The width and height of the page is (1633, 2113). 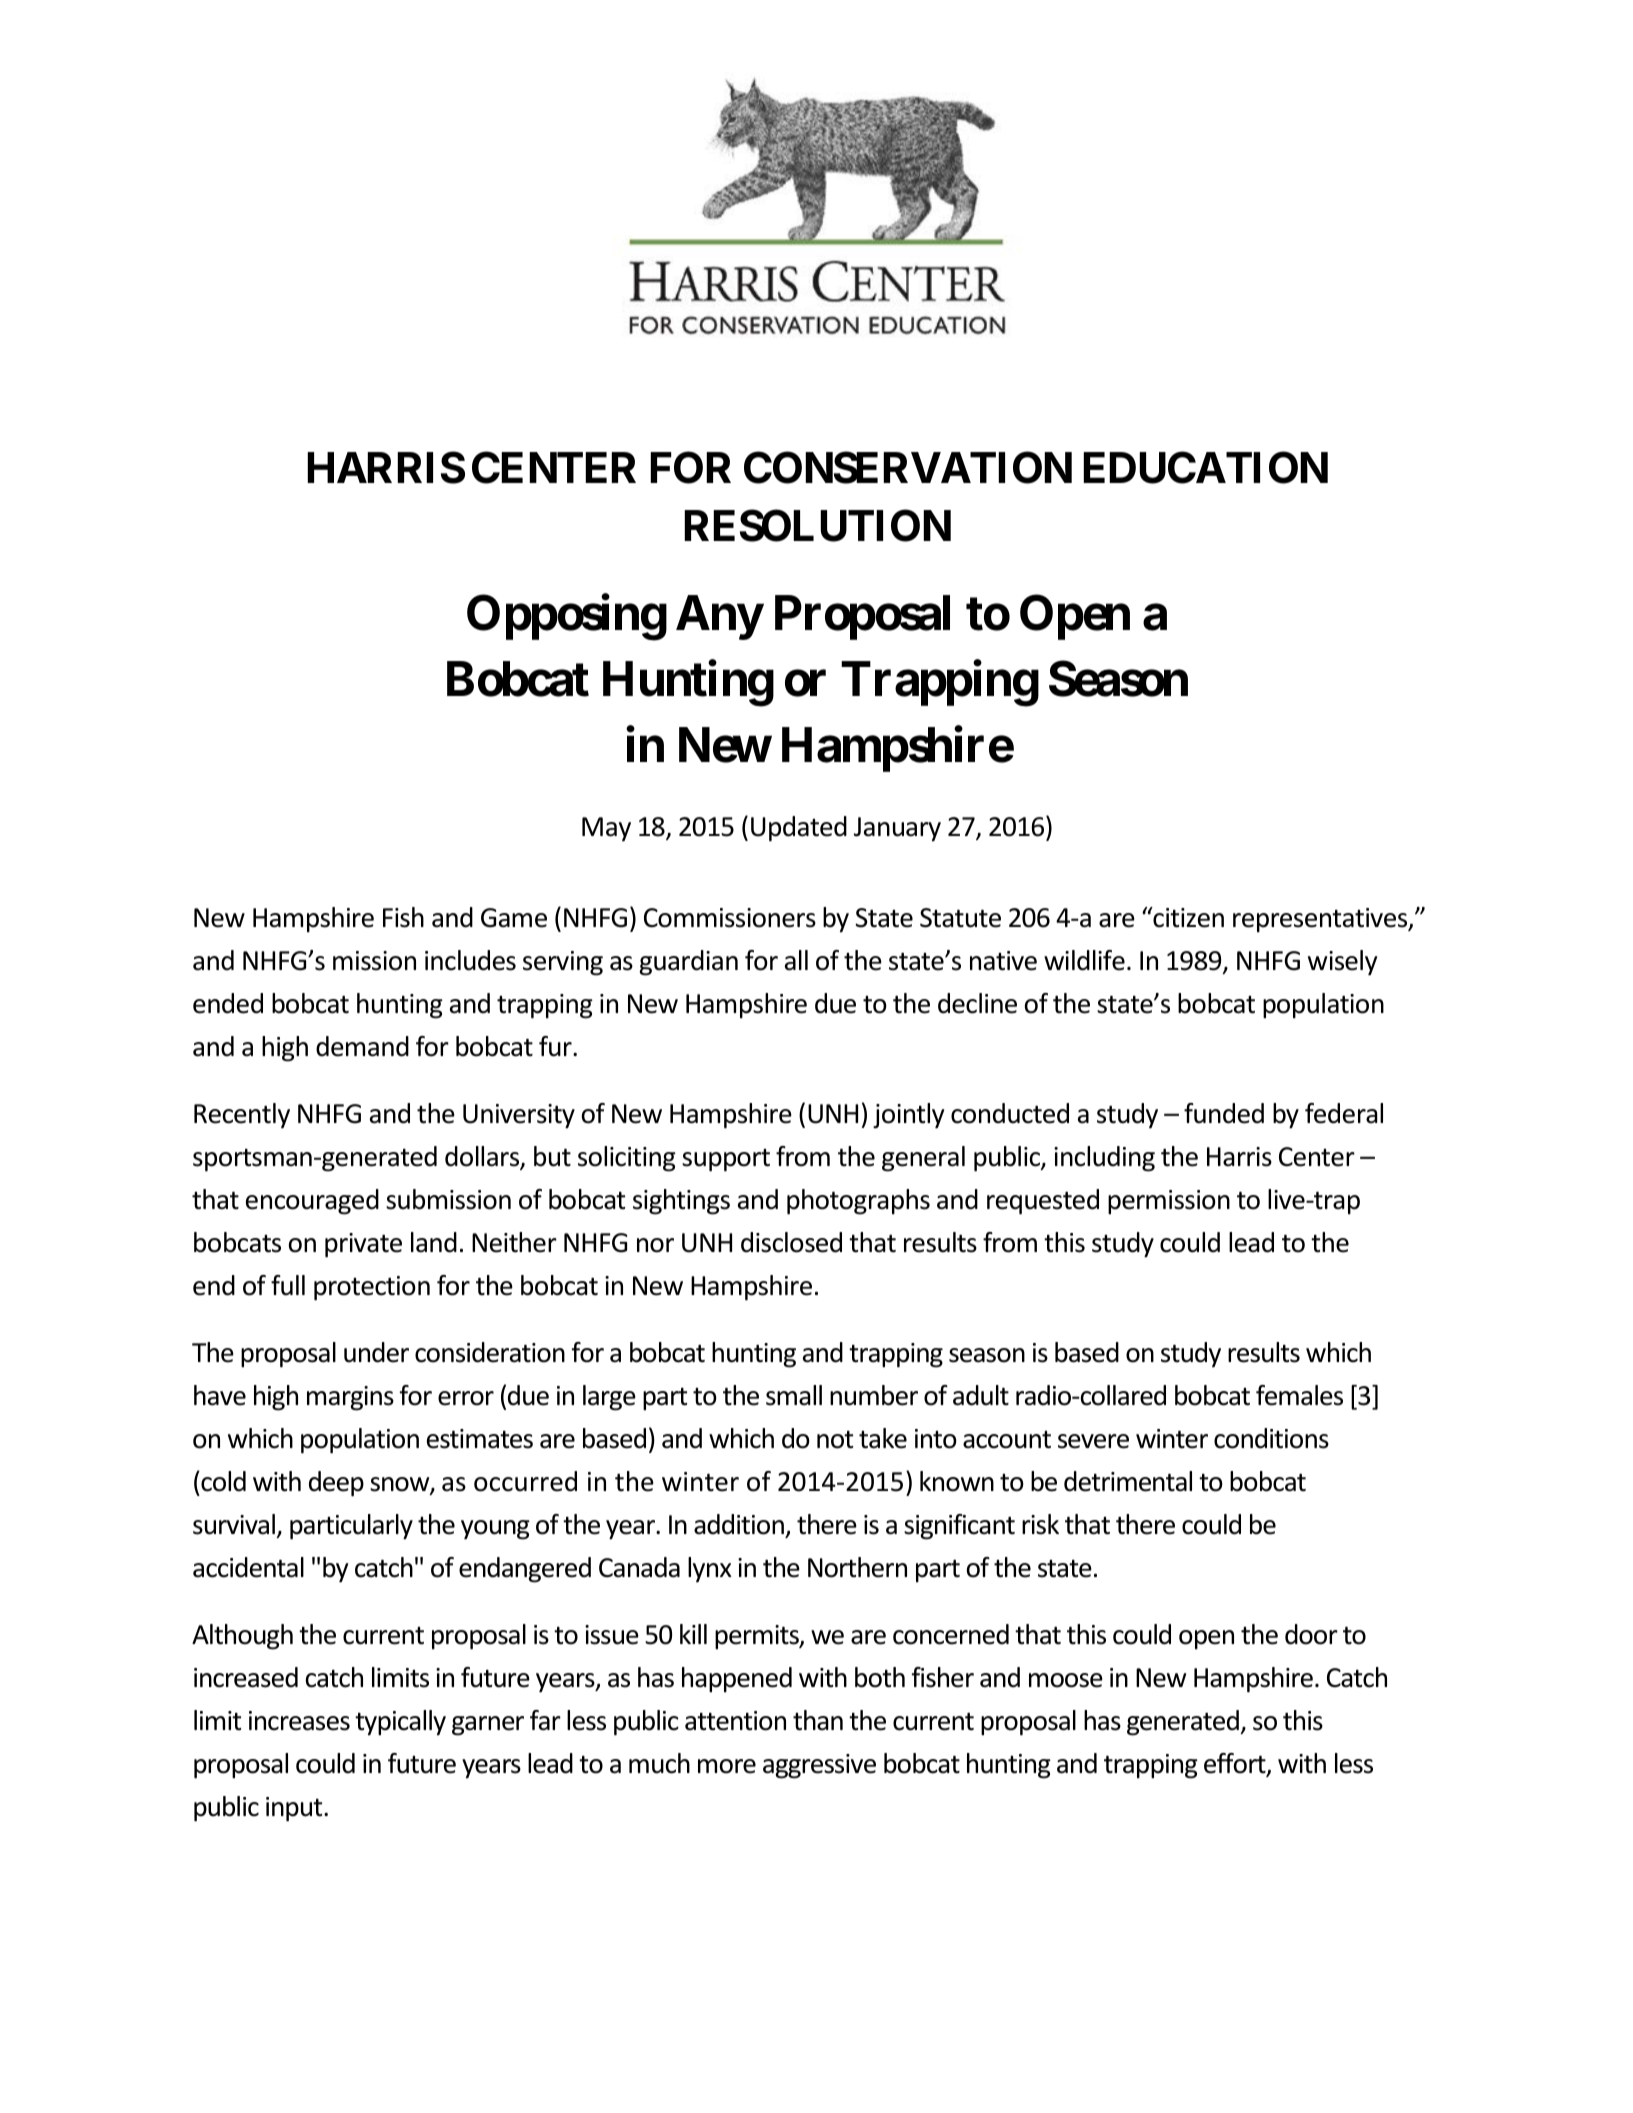 What do you see at coordinates (799, 829) in the page?
I see `Updated` at bounding box center [799, 829].
